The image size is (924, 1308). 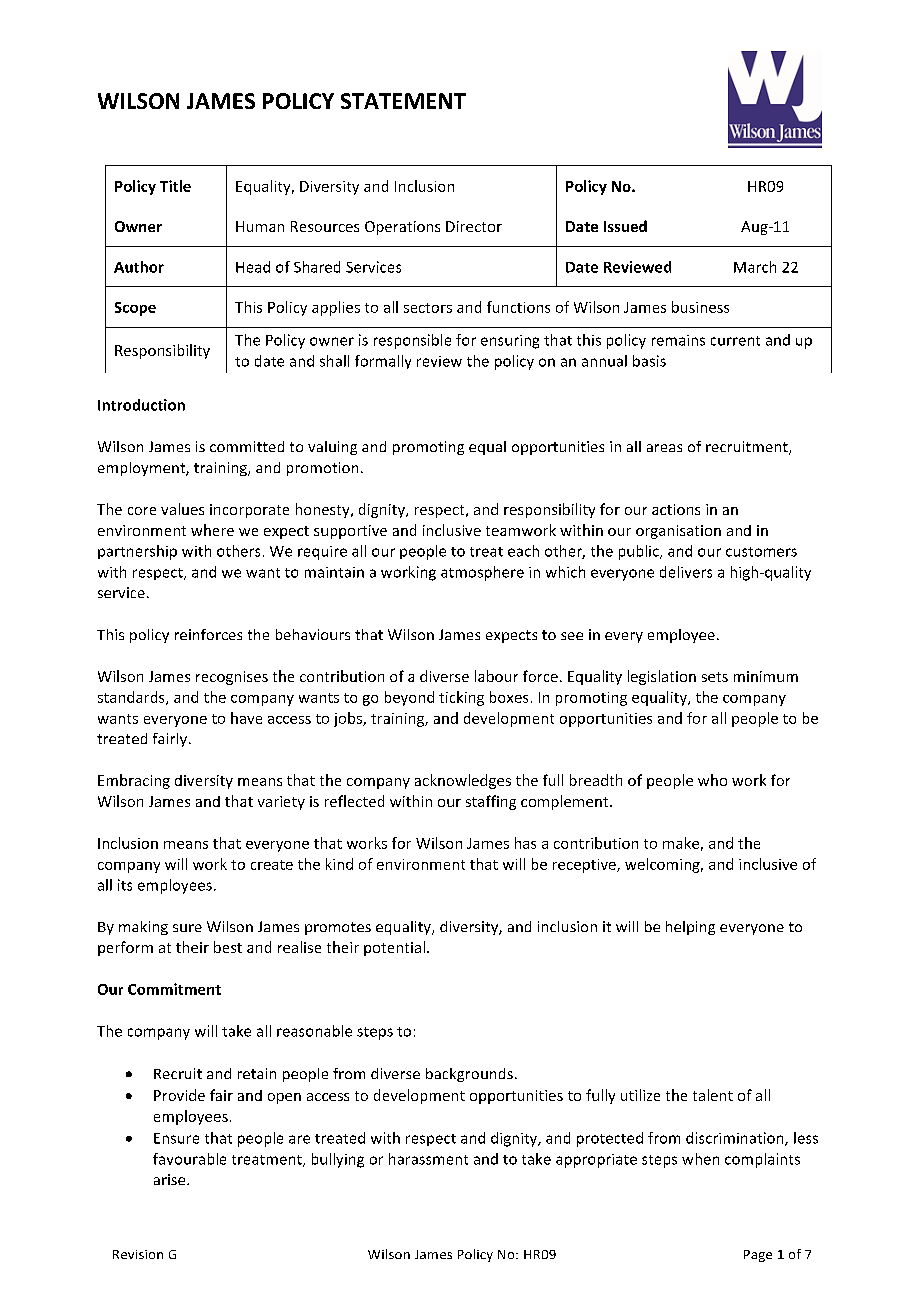 What do you see at coordinates (463, 781) in the screenshot?
I see `acknowledges` at bounding box center [463, 781].
